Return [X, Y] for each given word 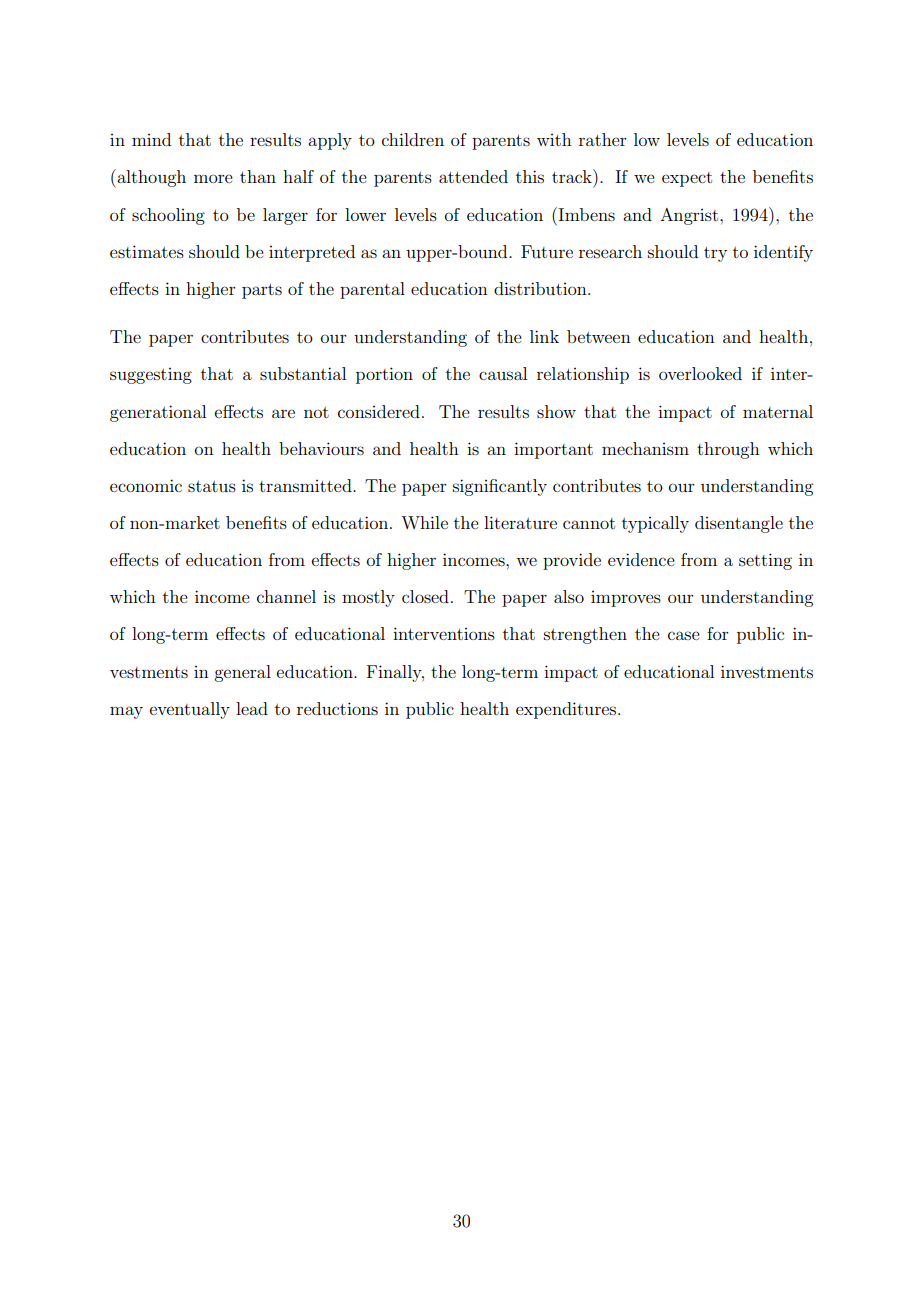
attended [473, 176]
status [212, 486]
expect [687, 179]
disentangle [739, 524]
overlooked [700, 373]
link [544, 336]
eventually [190, 710]
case [684, 635]
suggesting [151, 376]
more [213, 178]
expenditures [567, 710]
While [424, 522]
